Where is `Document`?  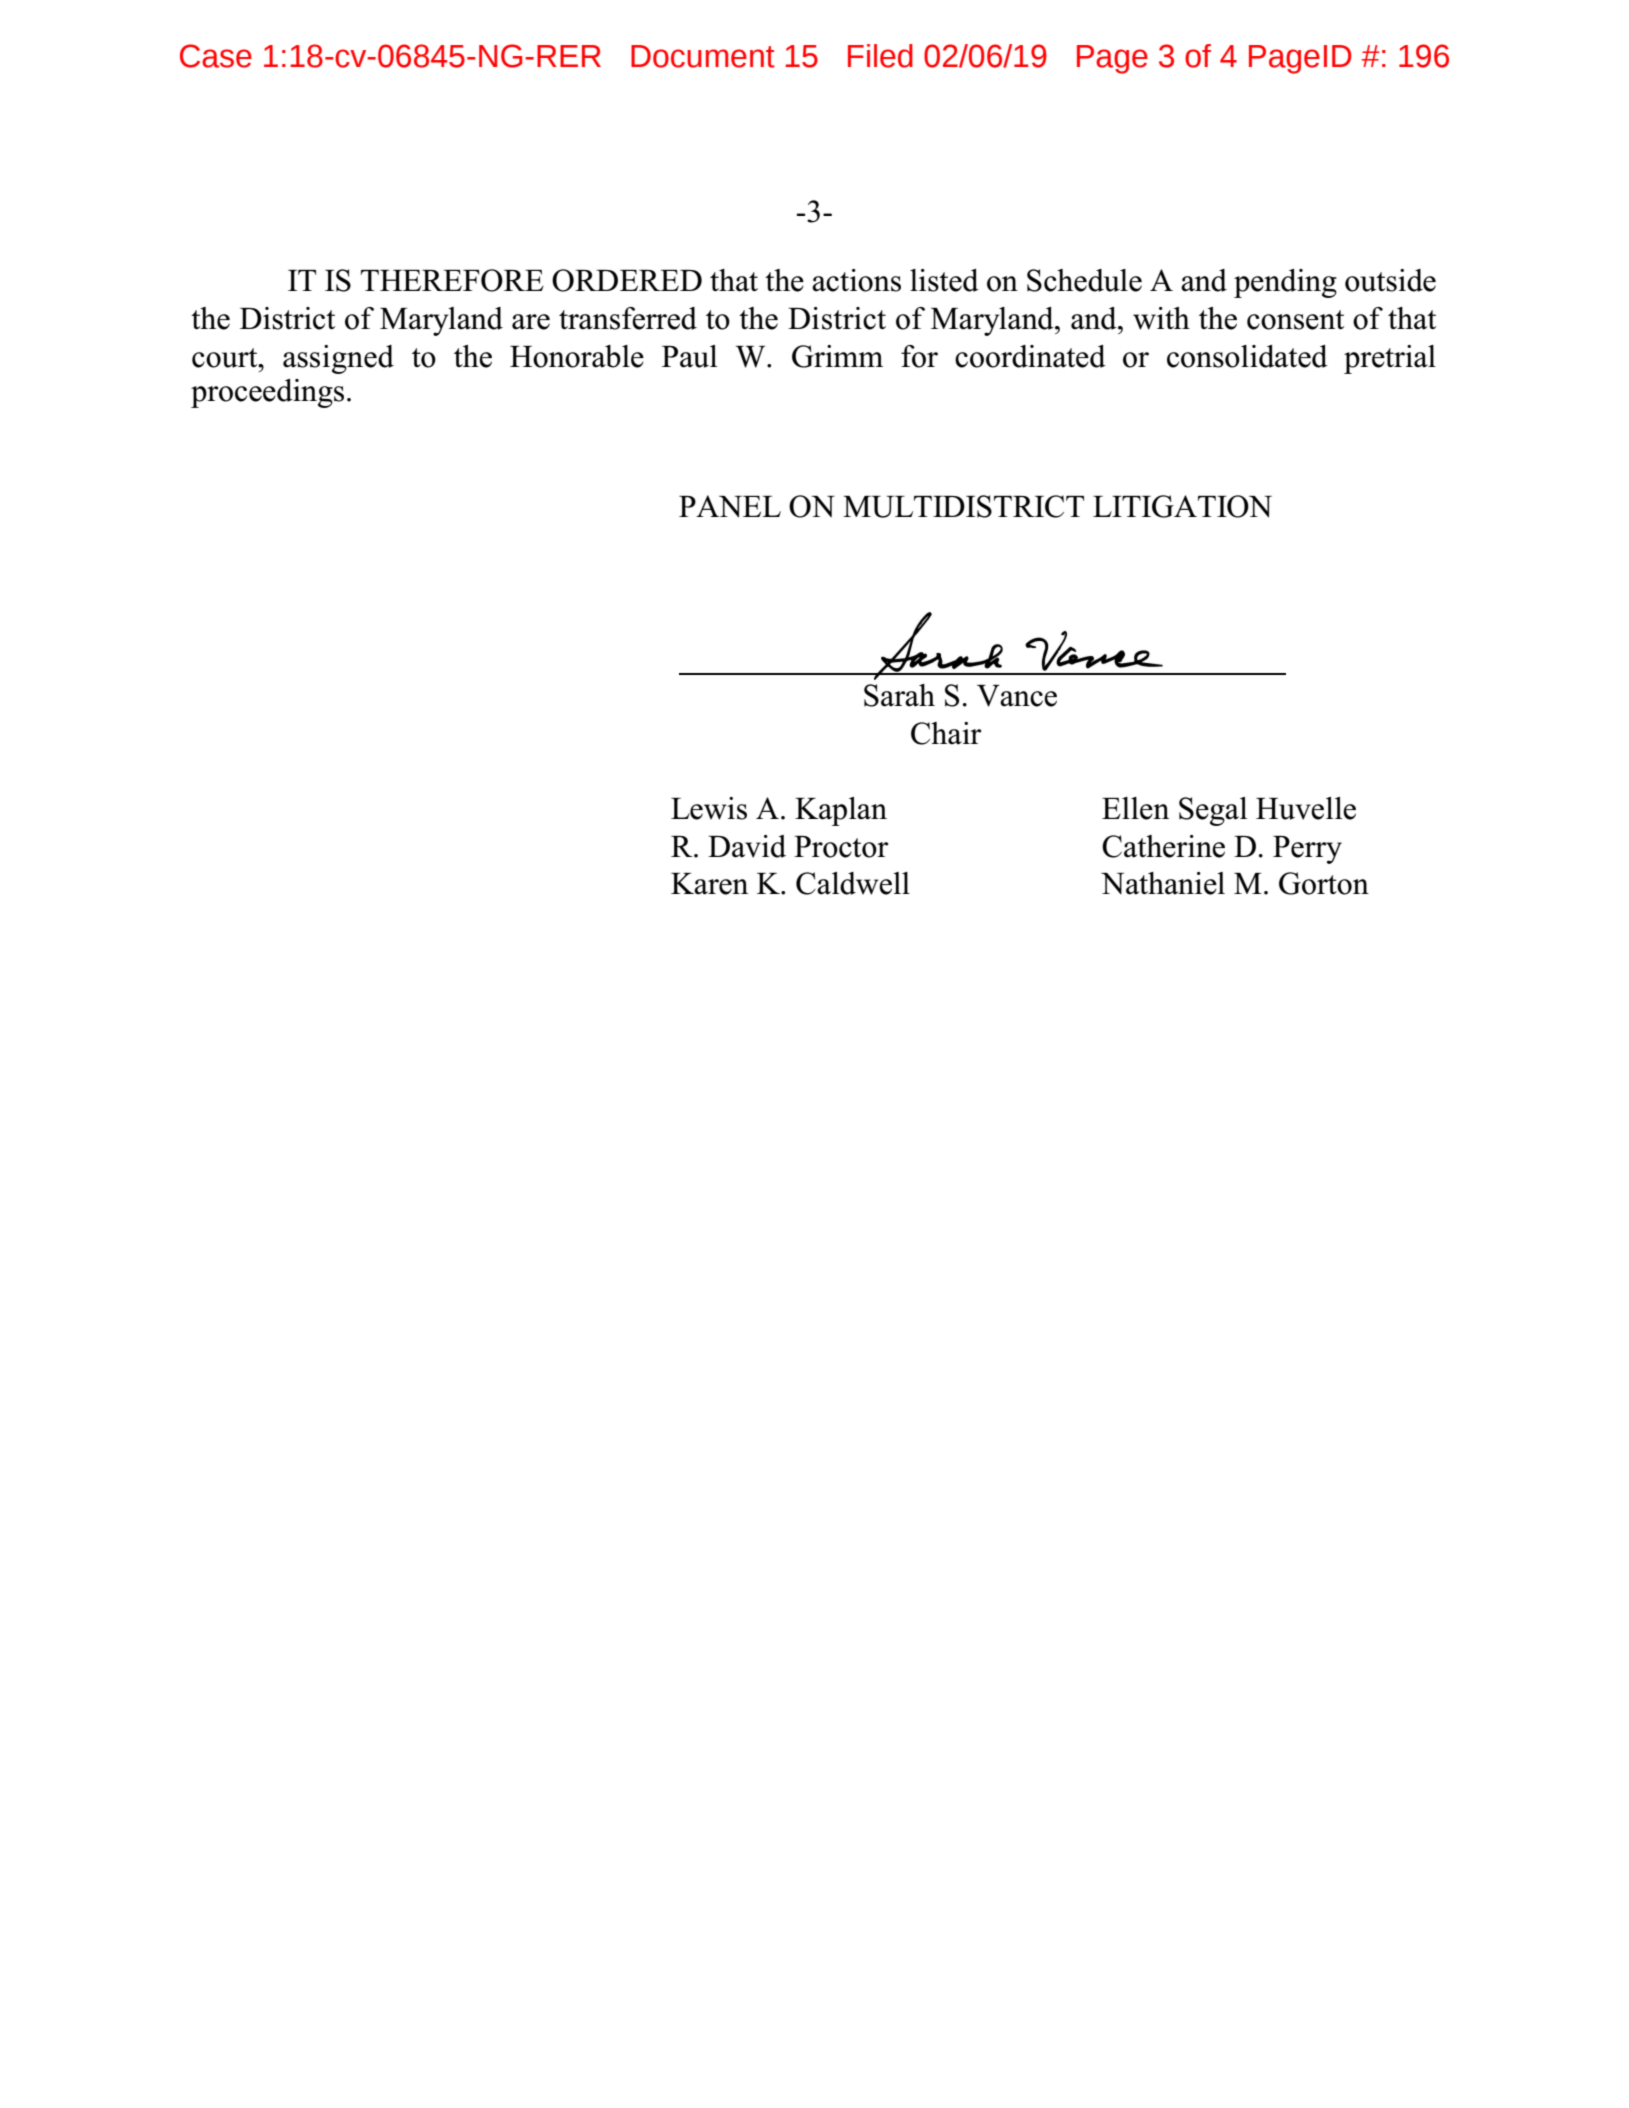 Document is located at coordinates (703, 56).
